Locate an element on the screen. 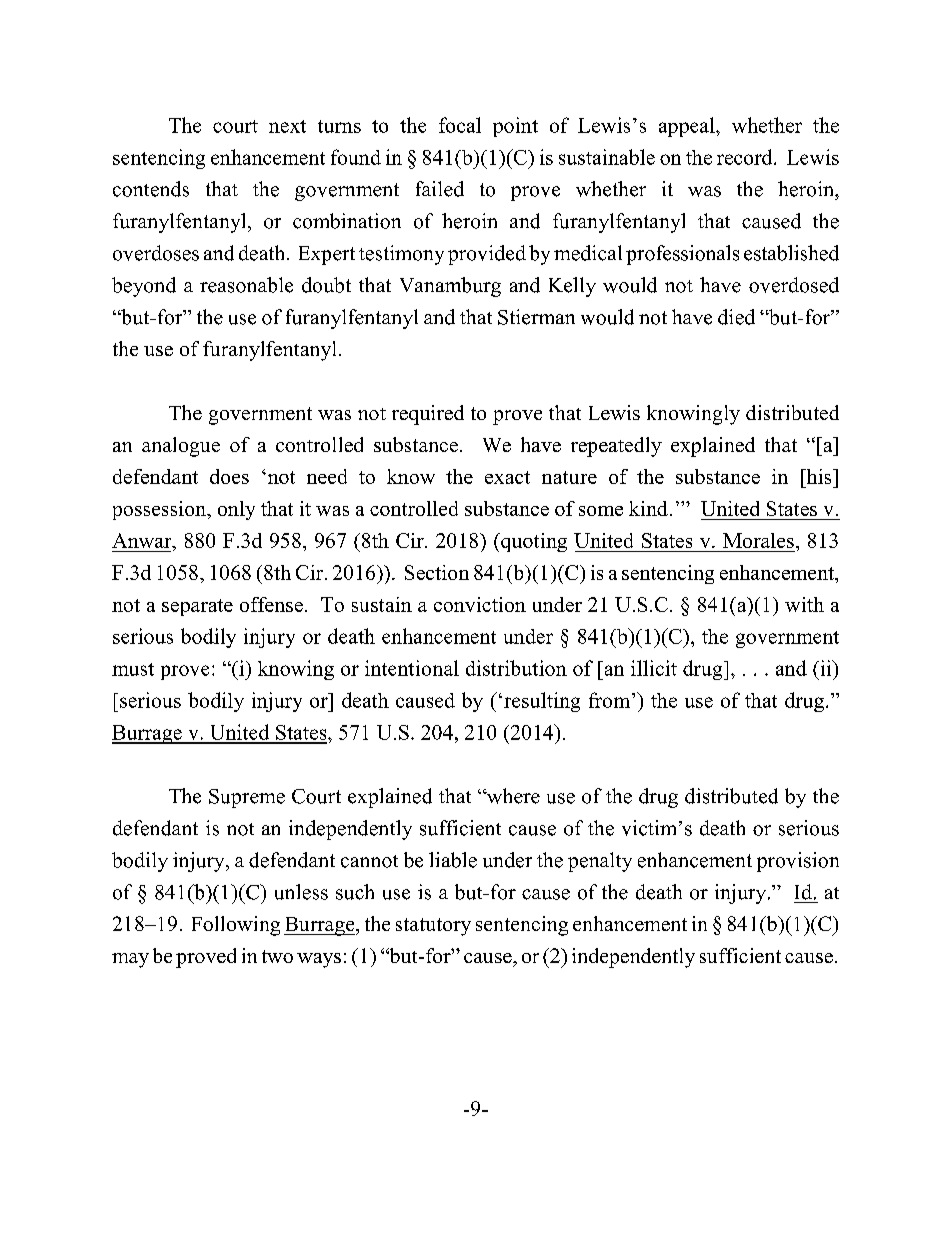 The width and height of the screenshot is (952, 1233). Following is located at coordinates (236, 926).
